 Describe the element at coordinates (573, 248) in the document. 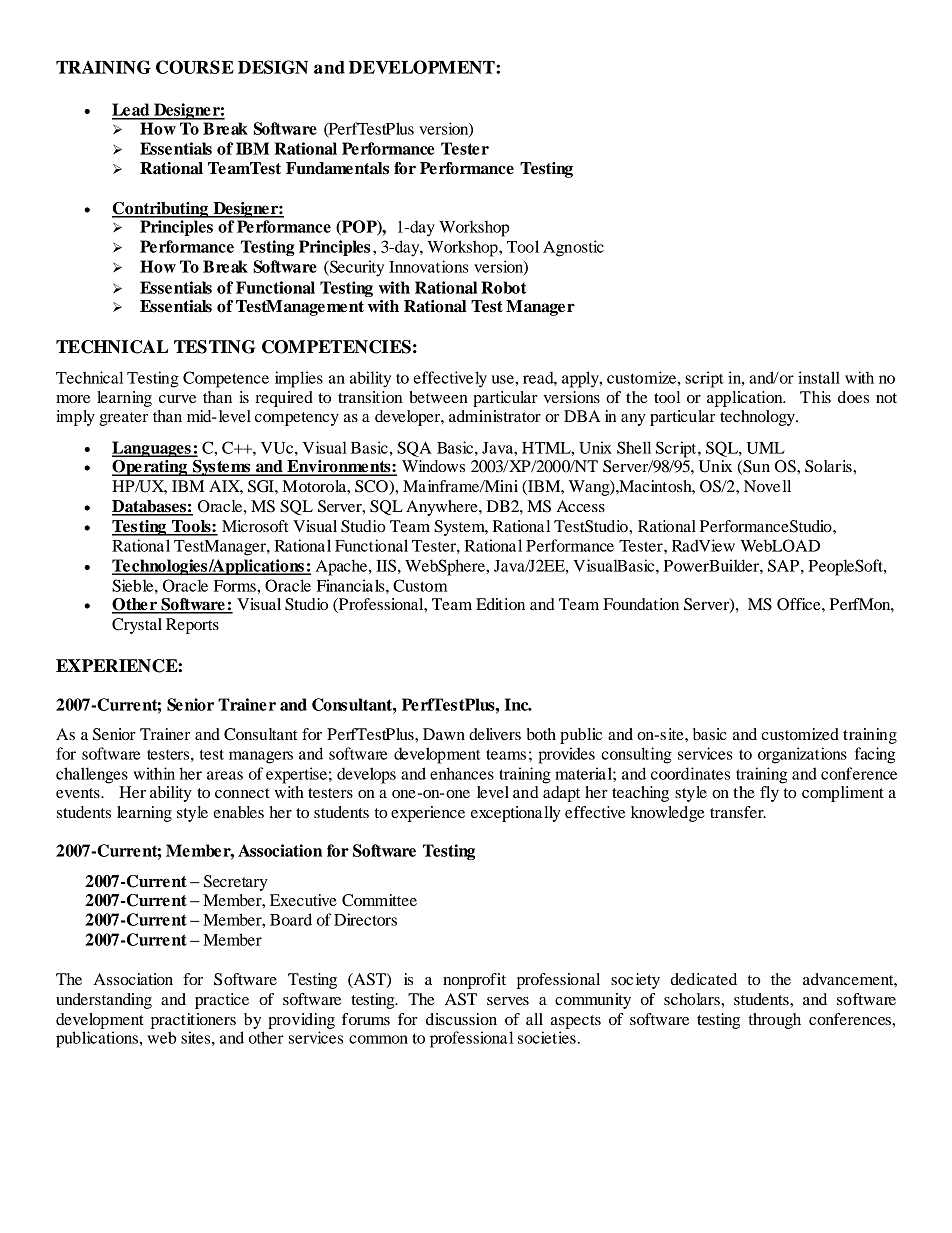

I see `Agnostic` at that location.
